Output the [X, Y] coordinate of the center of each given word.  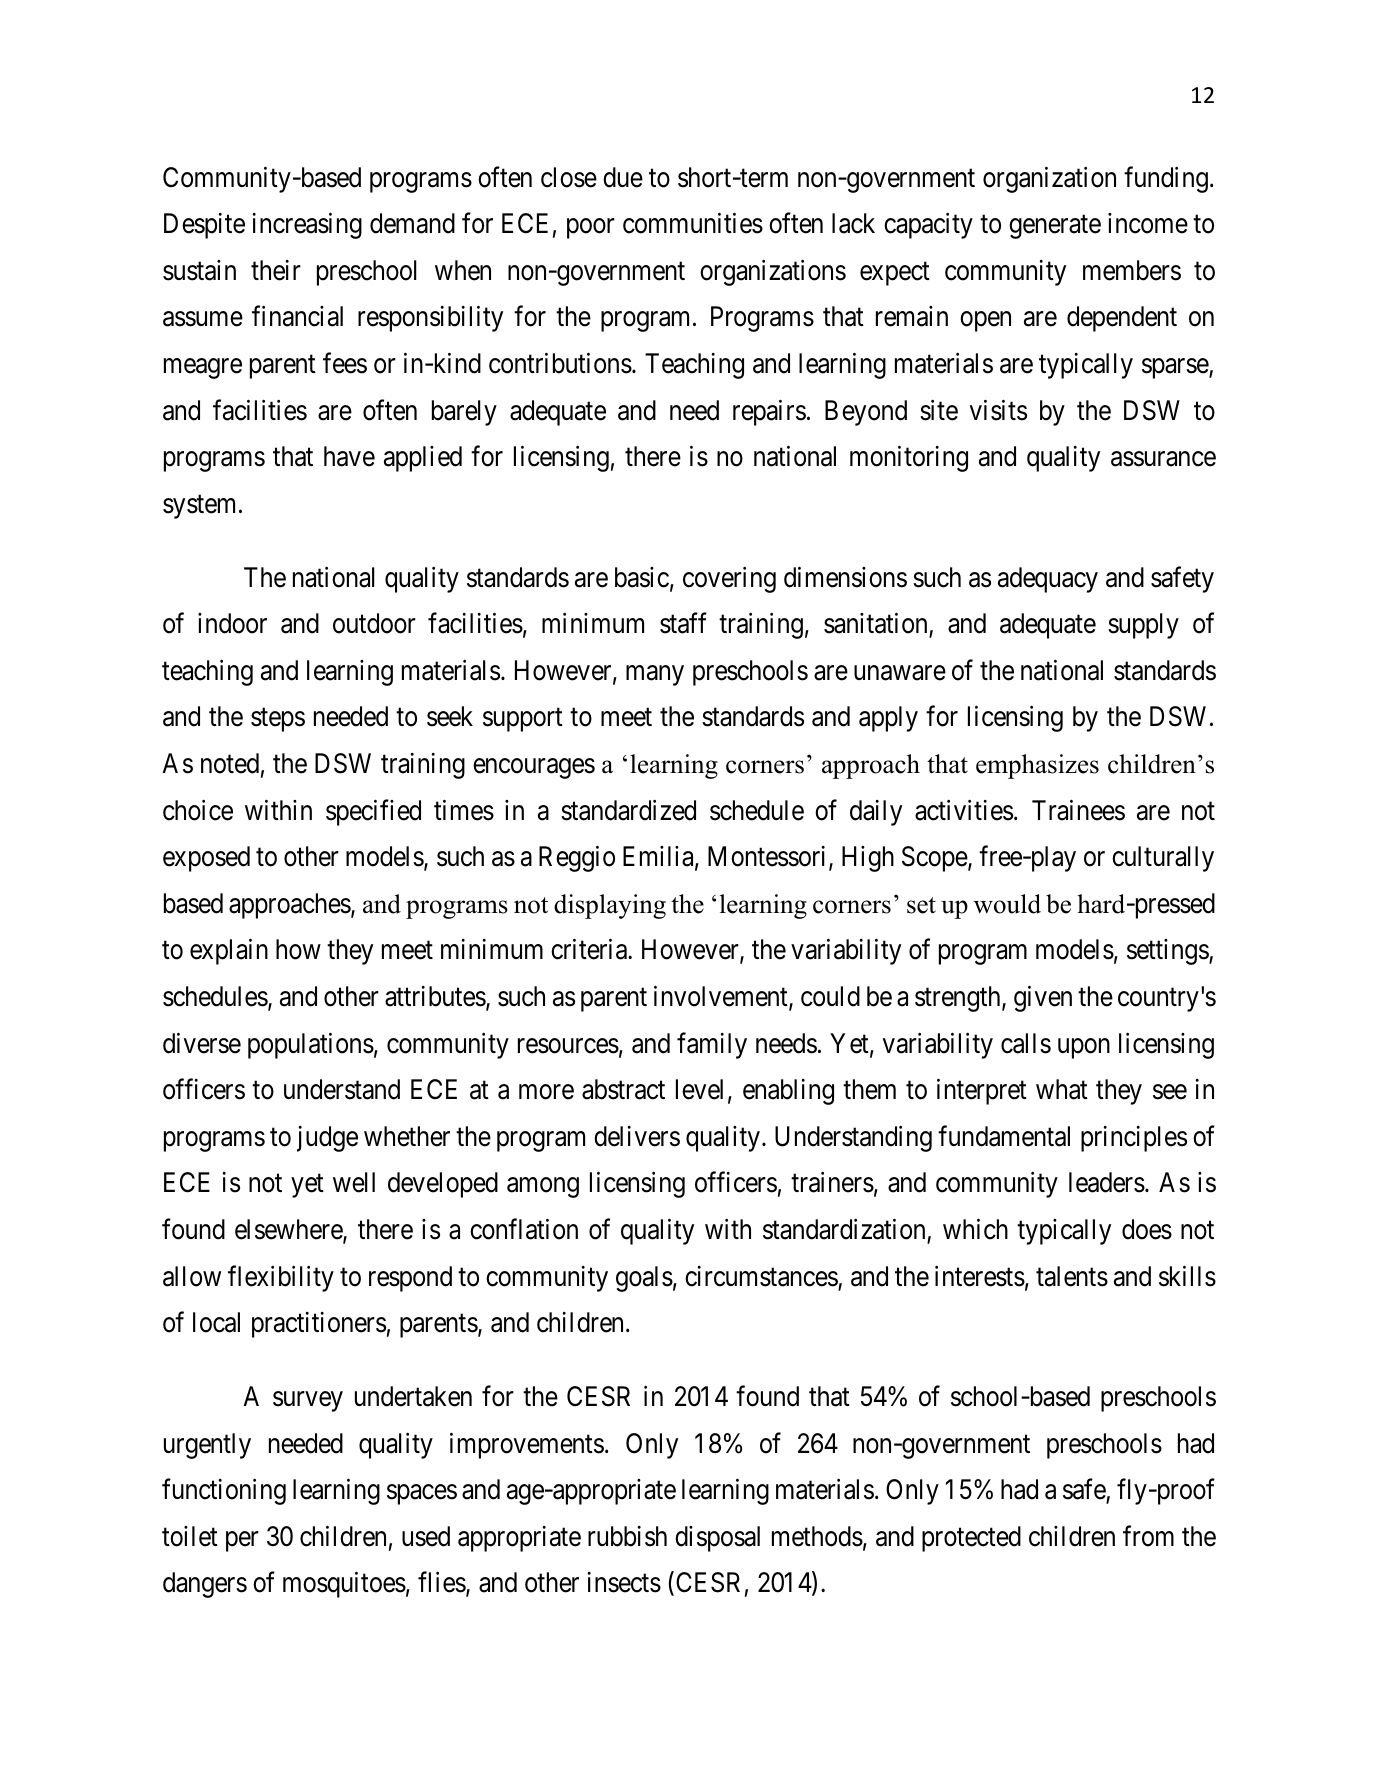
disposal [717, 1539]
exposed [206, 859]
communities [693, 223]
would [1007, 904]
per [242, 1541]
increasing [307, 226]
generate [1055, 227]
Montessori [769, 857]
